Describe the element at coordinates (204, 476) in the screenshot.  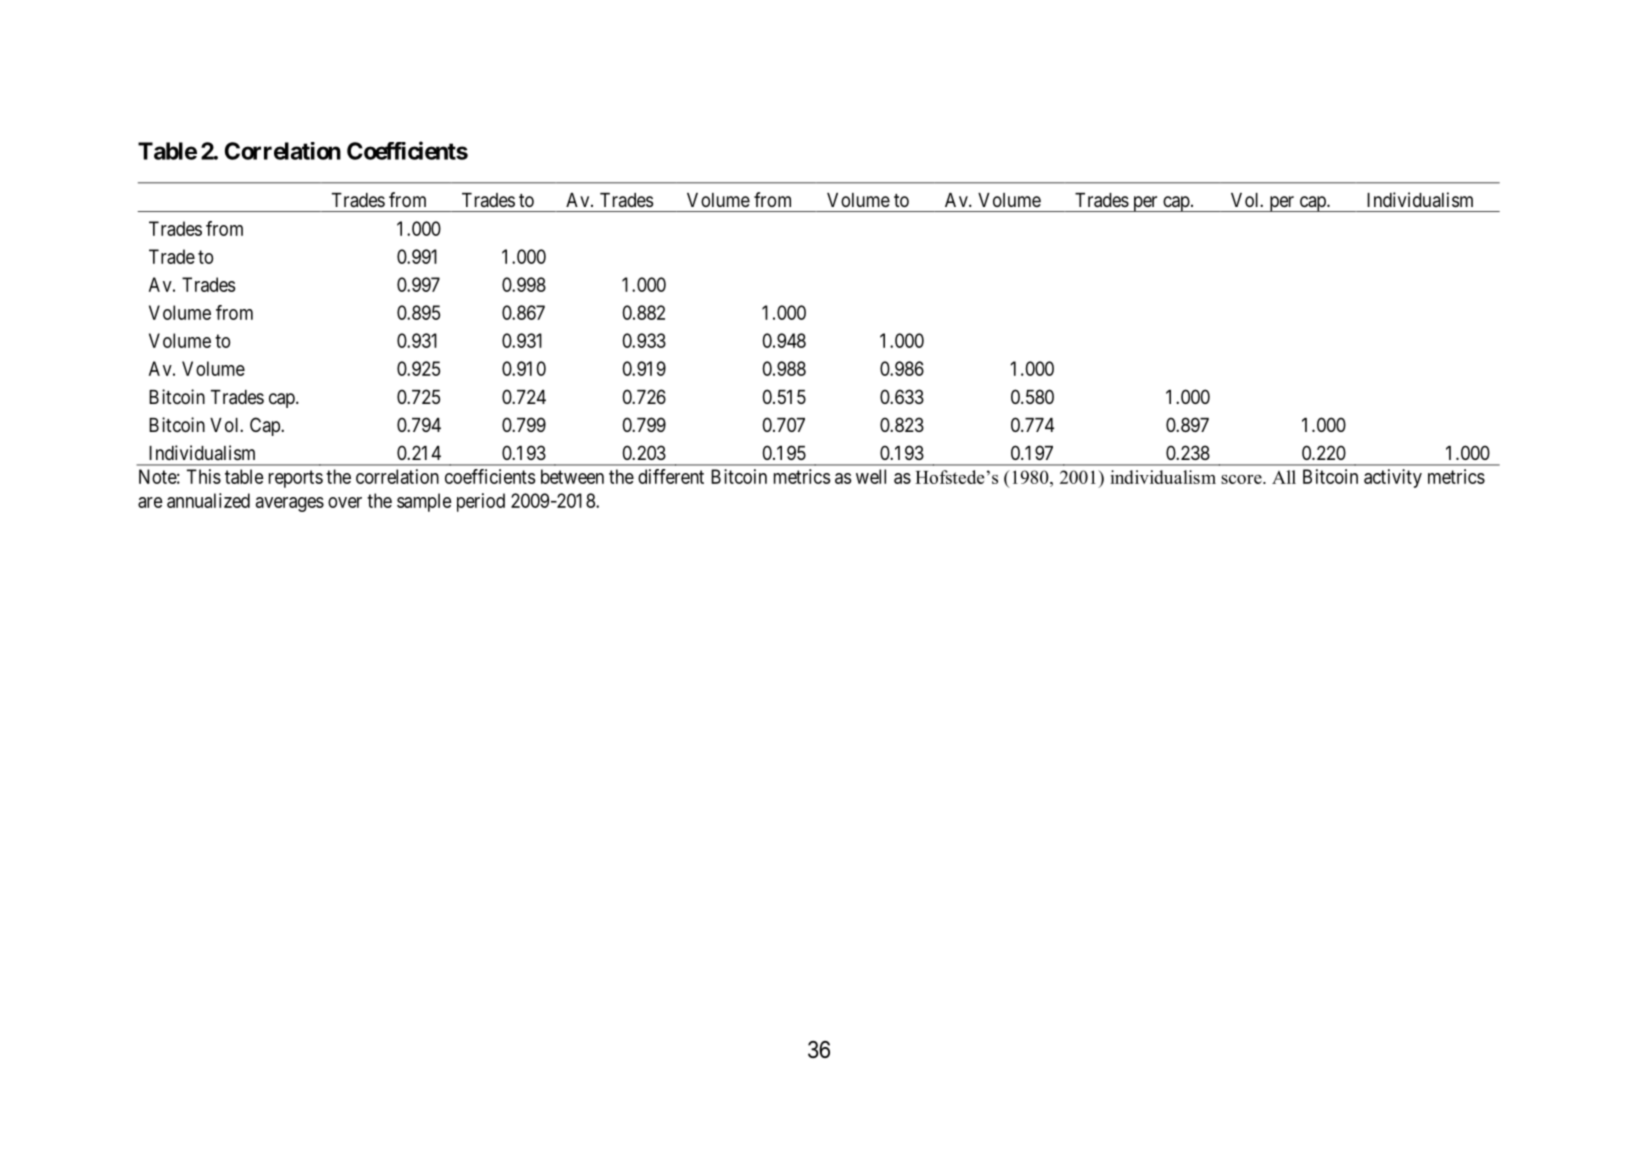
I see `This` at that location.
